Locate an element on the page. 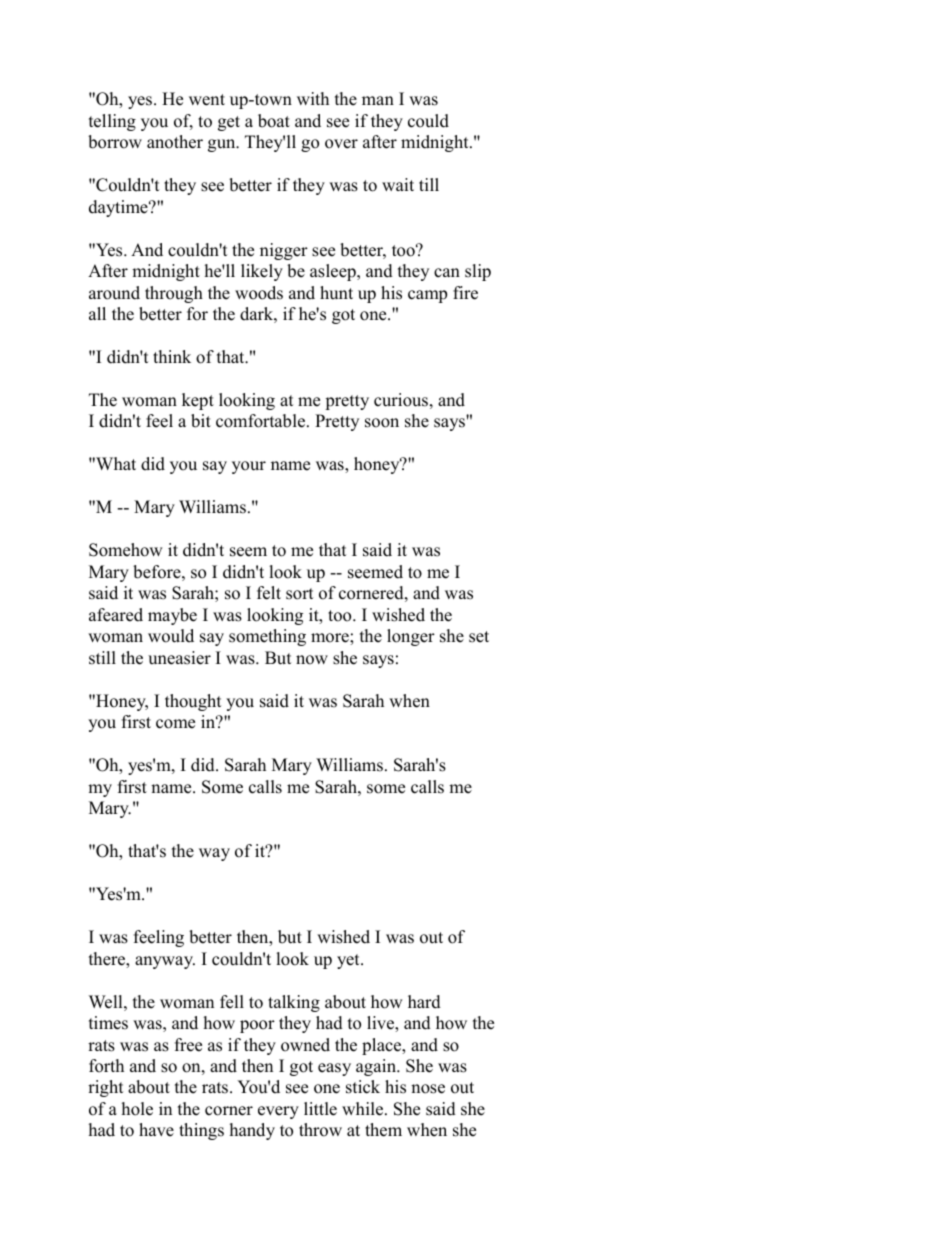 Image resolution: width=952 pixels, height=1233 pixels. comfortable is located at coordinates (262, 421).
